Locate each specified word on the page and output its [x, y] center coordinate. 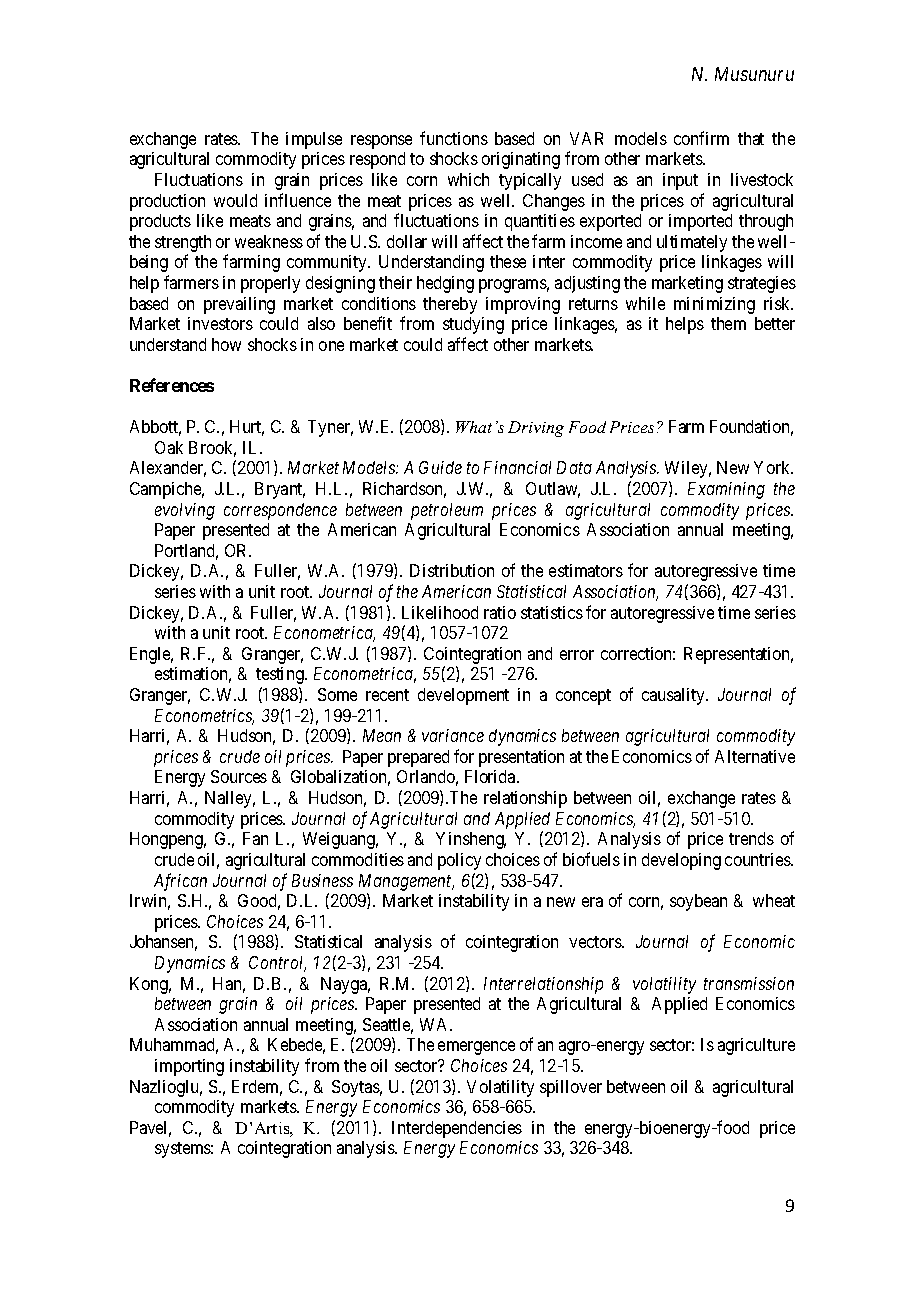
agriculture [756, 1046]
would [235, 200]
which [468, 179]
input [680, 181]
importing [189, 1067]
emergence [476, 1048]
